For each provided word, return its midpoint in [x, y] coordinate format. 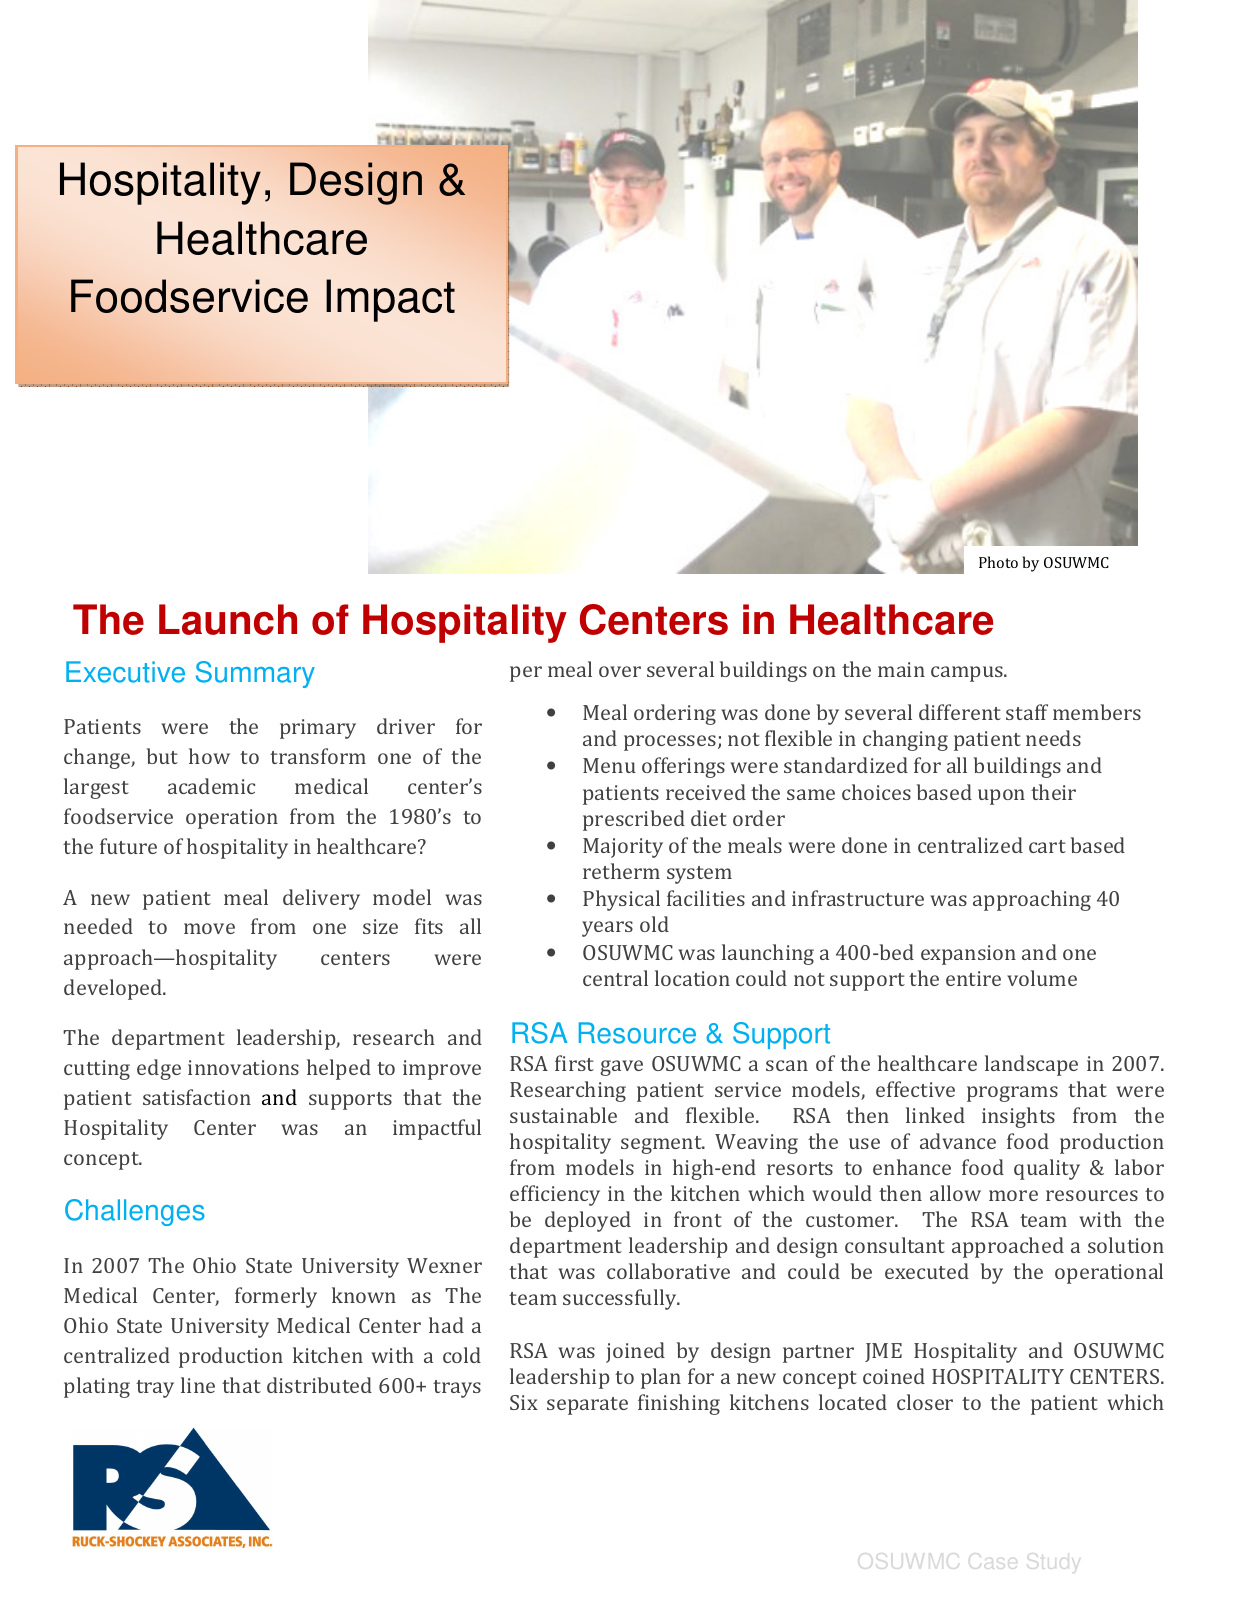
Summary [255, 674]
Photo [998, 562]
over [620, 671]
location [692, 978]
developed [114, 989]
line [198, 1385]
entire [973, 978]
